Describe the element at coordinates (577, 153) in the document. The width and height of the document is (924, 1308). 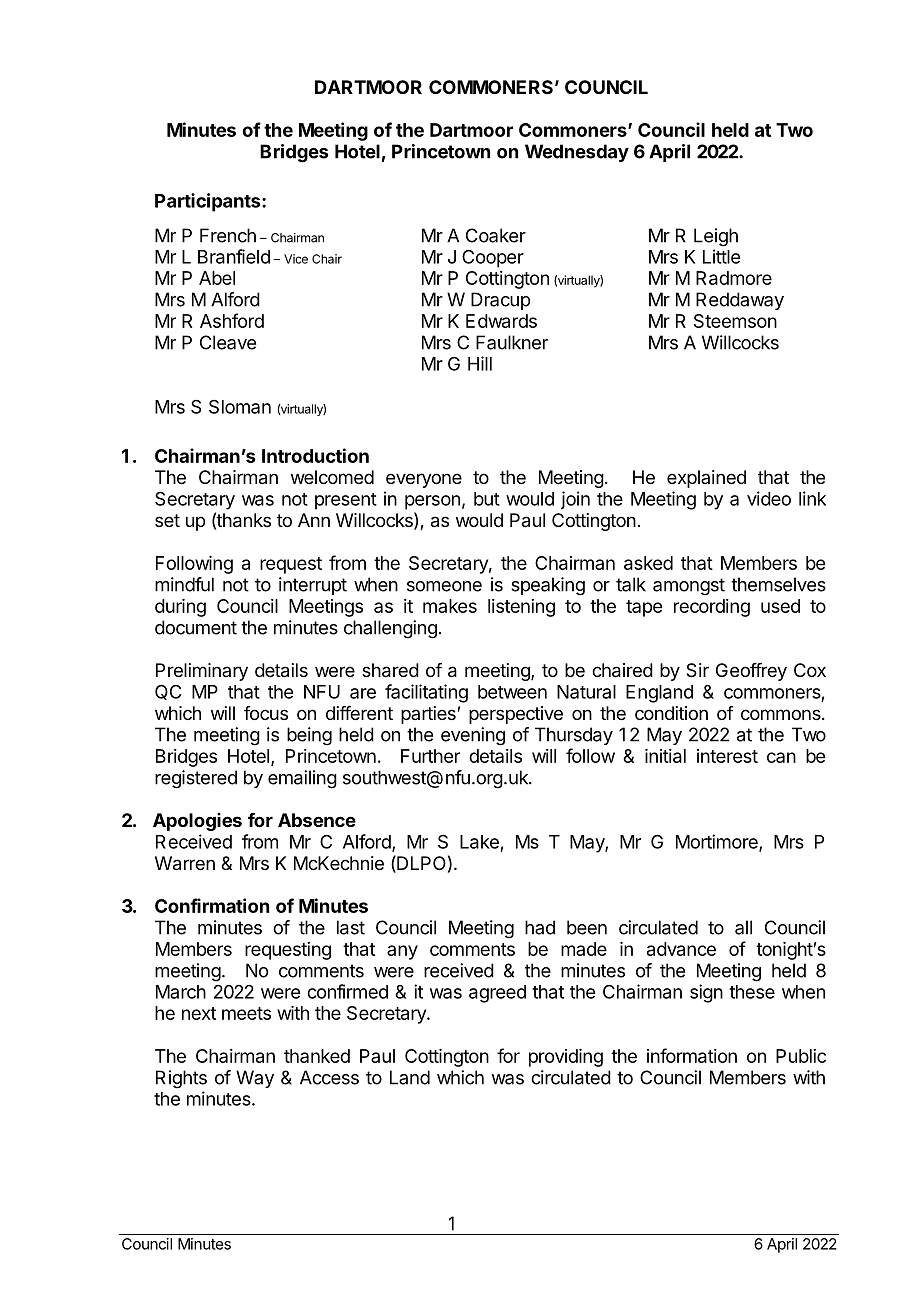
I see `Wednesday` at that location.
